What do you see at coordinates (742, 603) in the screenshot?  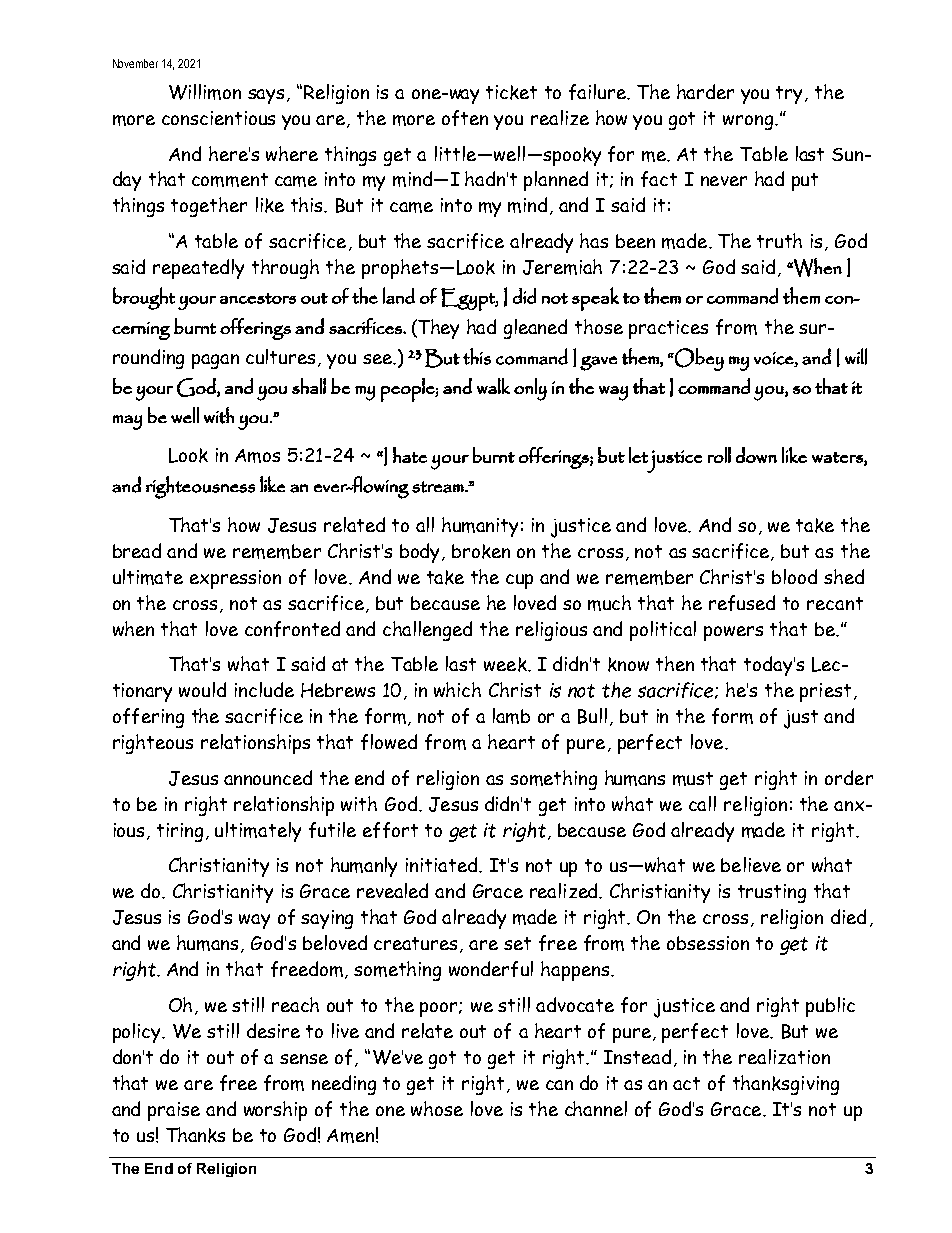 I see `refused` at bounding box center [742, 603].
